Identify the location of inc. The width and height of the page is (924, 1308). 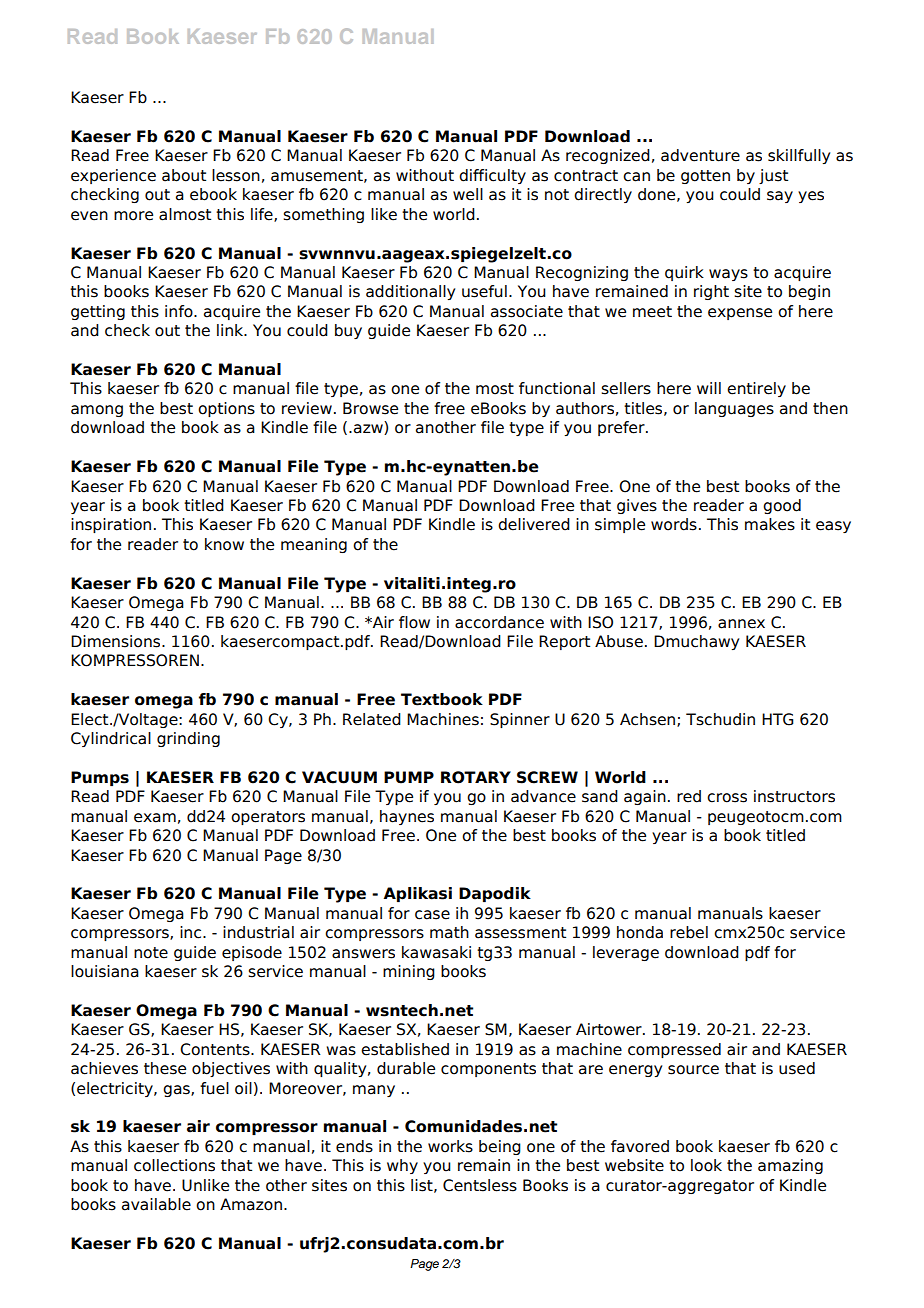
(192, 932).
